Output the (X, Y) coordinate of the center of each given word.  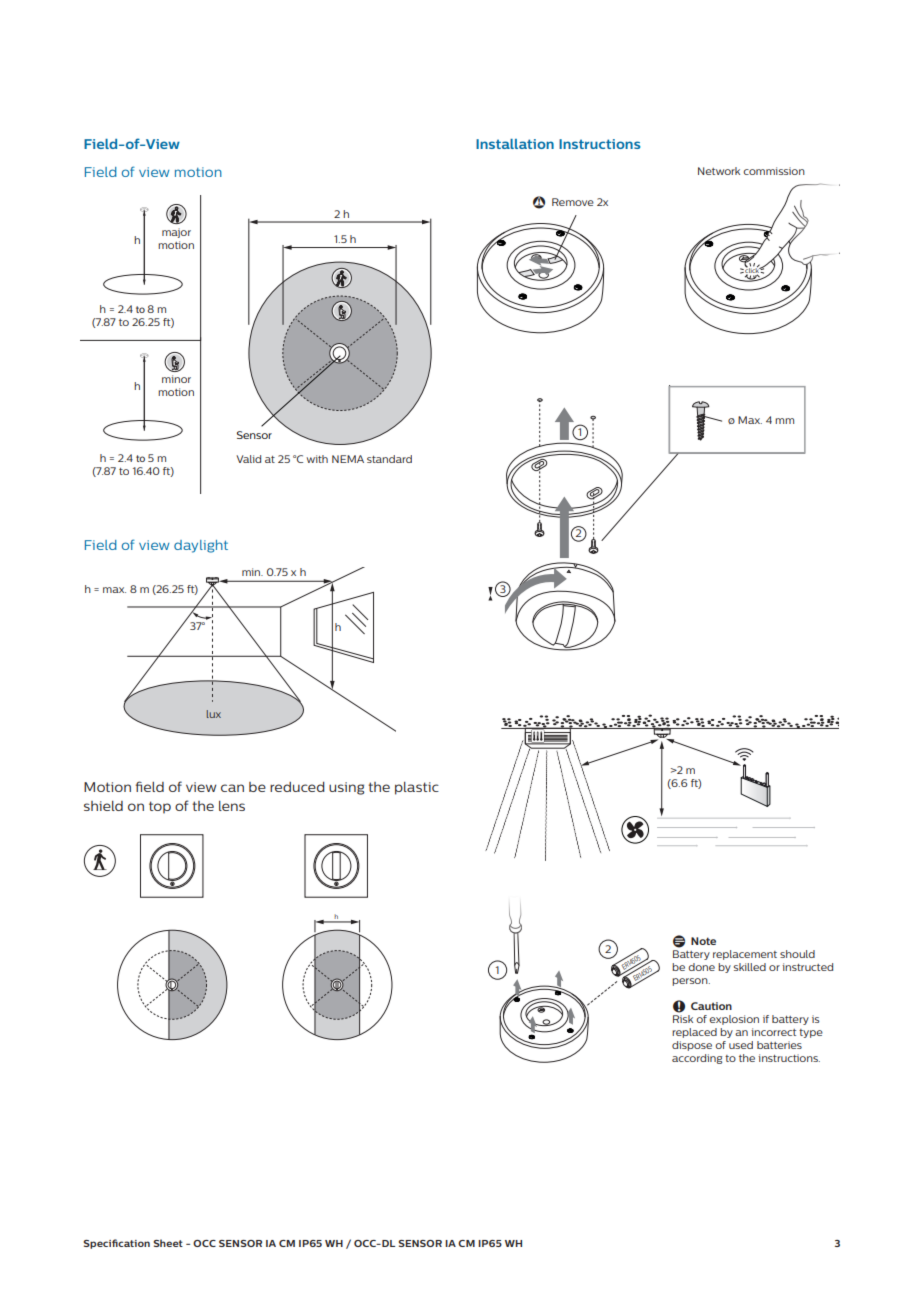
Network (719, 171)
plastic (417, 788)
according (697, 1059)
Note (703, 941)
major (176, 233)
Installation (515, 144)
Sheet (168, 1243)
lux (214, 714)
